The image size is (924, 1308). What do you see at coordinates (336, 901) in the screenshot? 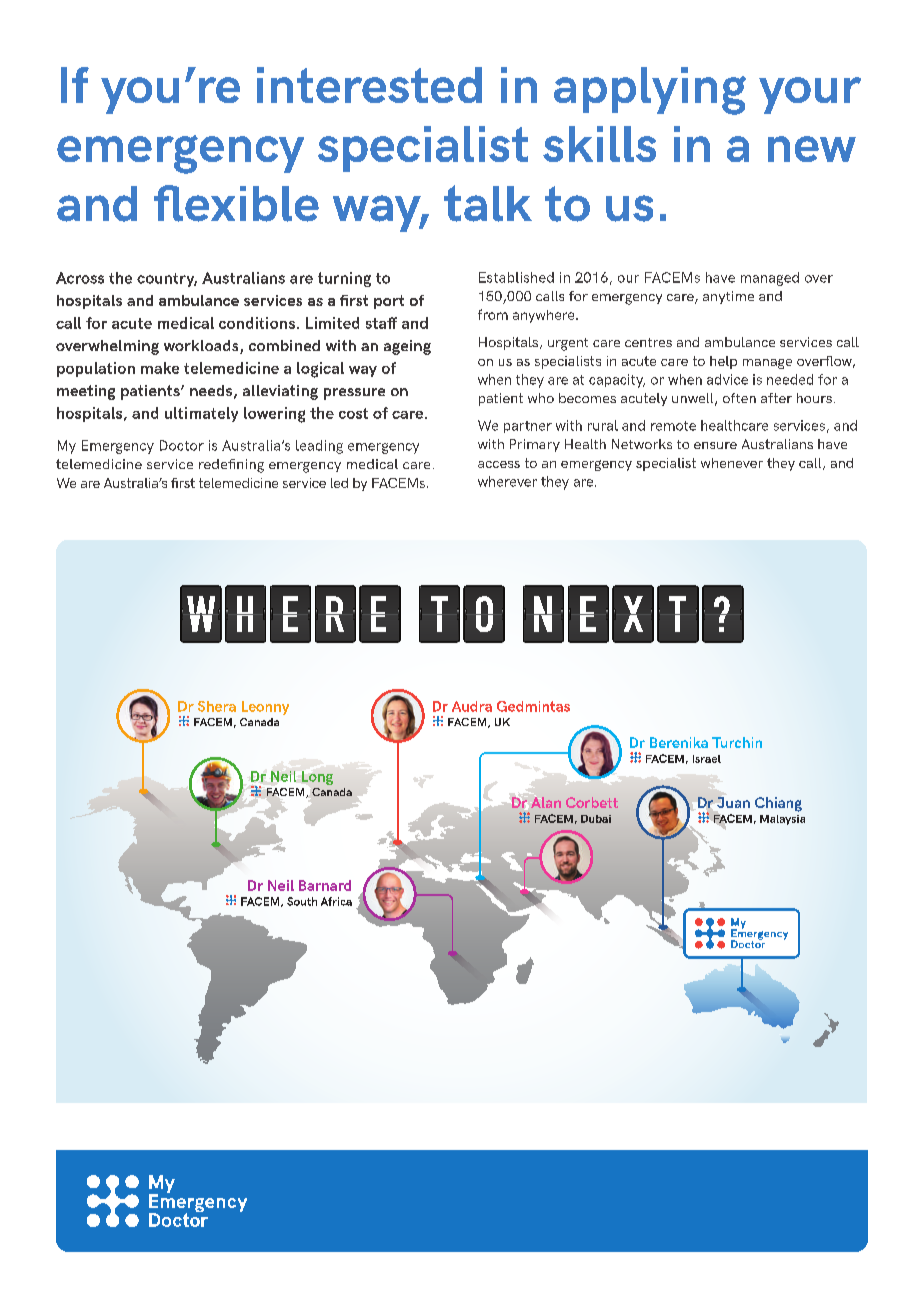
I see `Africa` at bounding box center [336, 901].
